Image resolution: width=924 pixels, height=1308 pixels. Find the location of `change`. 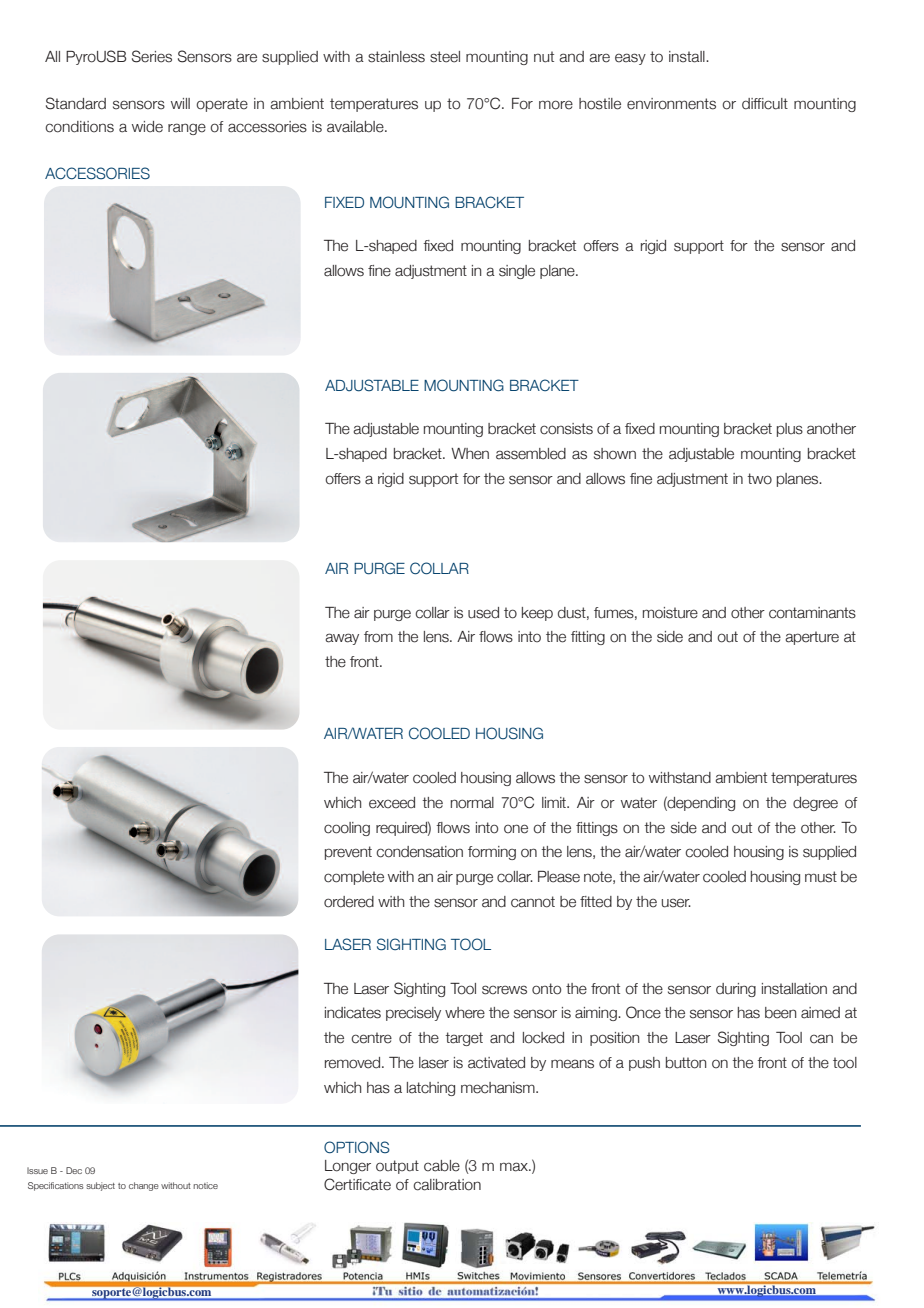

change is located at coordinates (144, 1186).
